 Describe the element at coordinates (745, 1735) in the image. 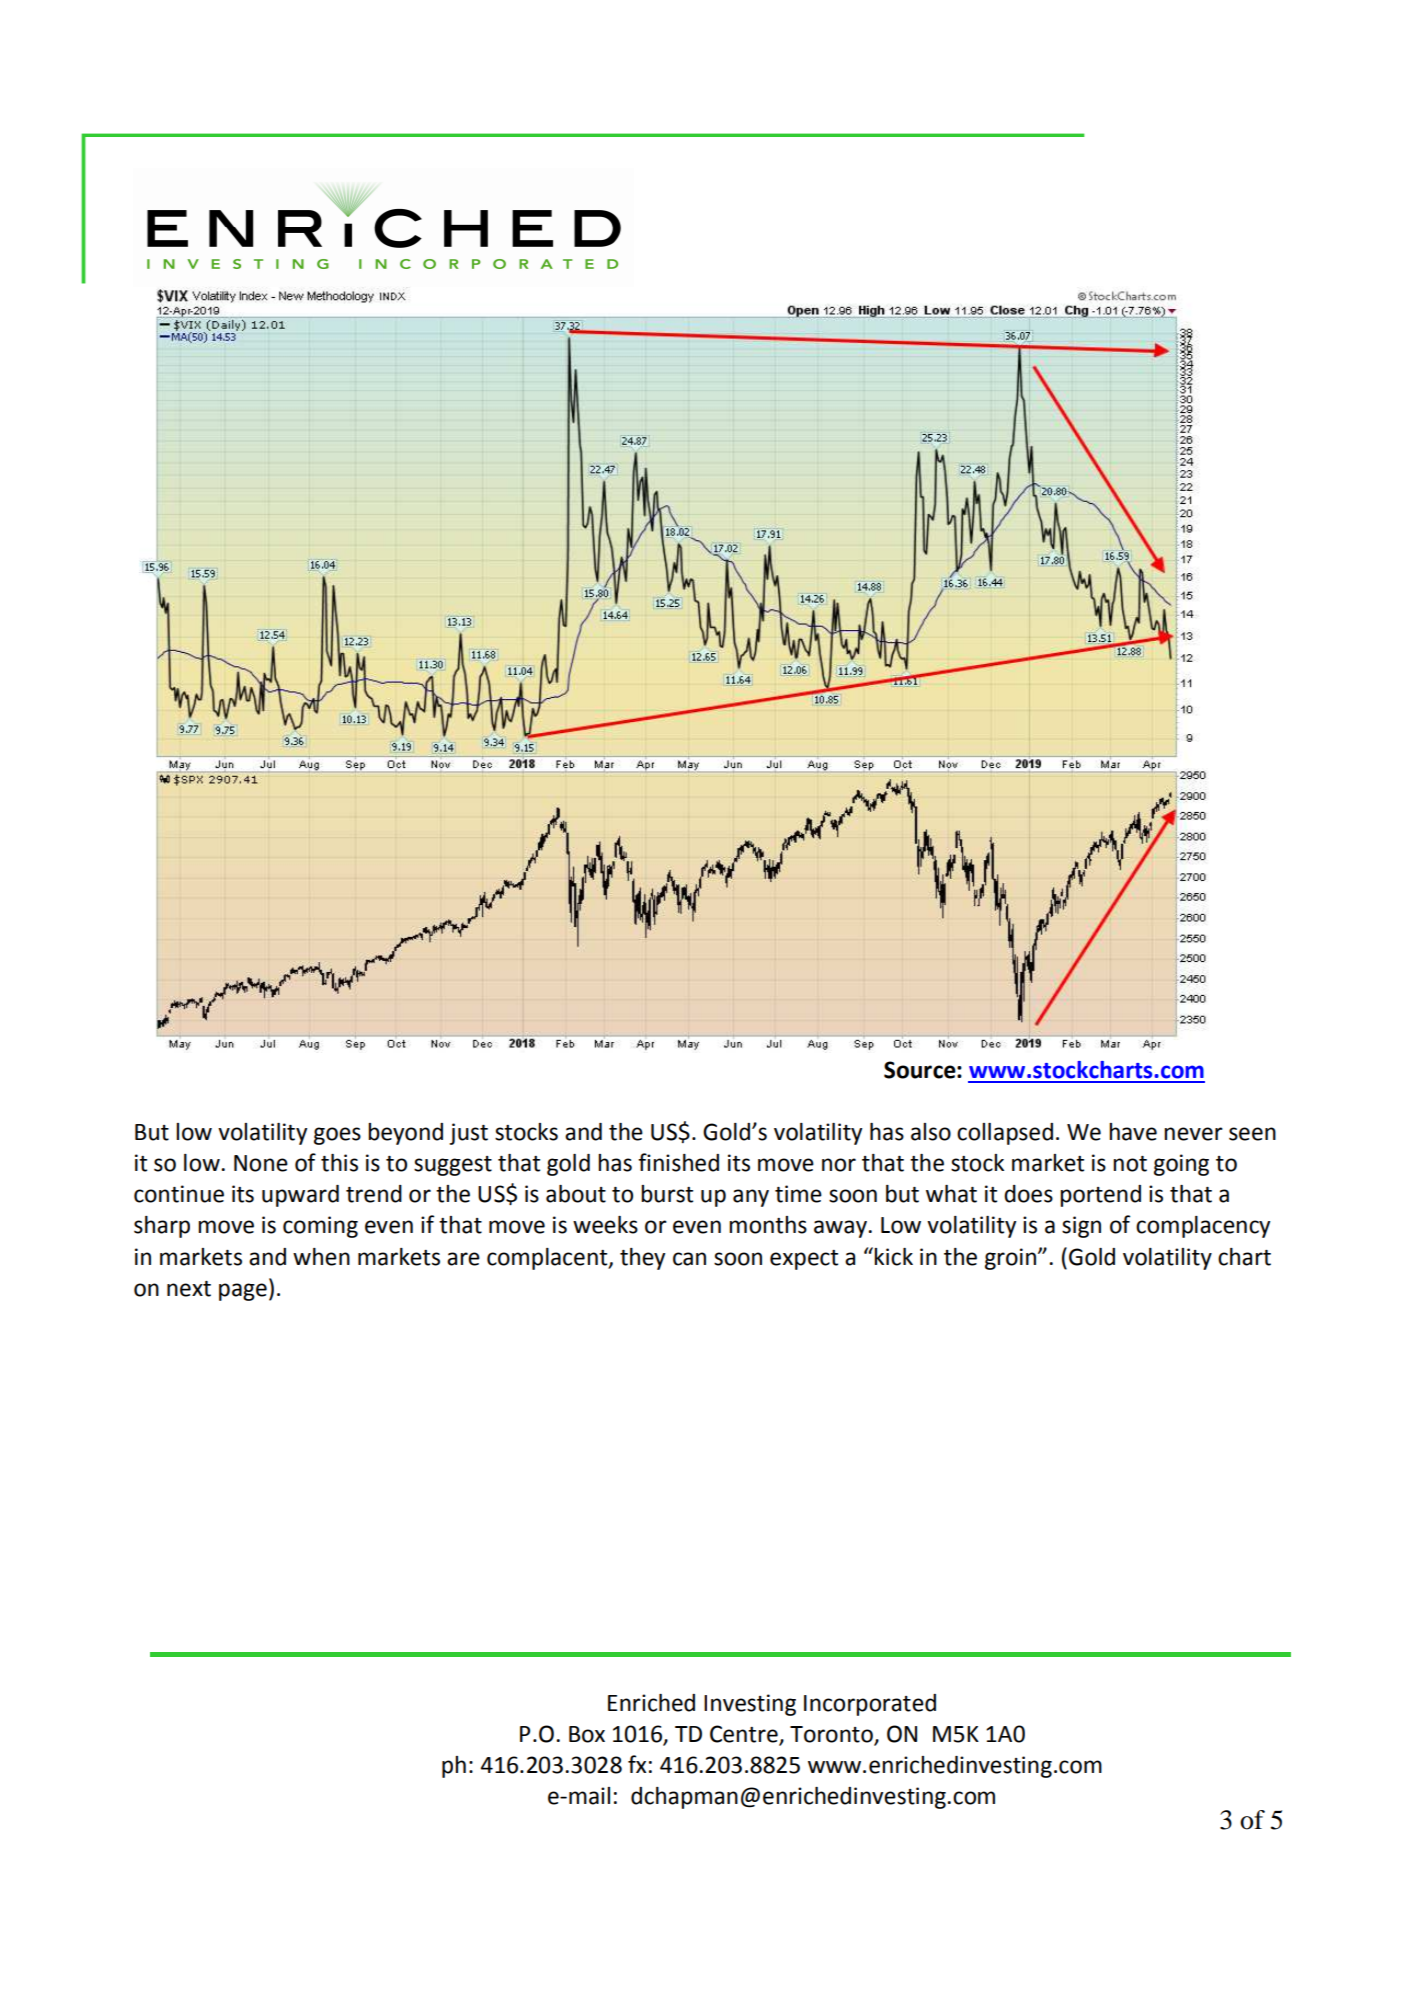

I see `Centre` at that location.
